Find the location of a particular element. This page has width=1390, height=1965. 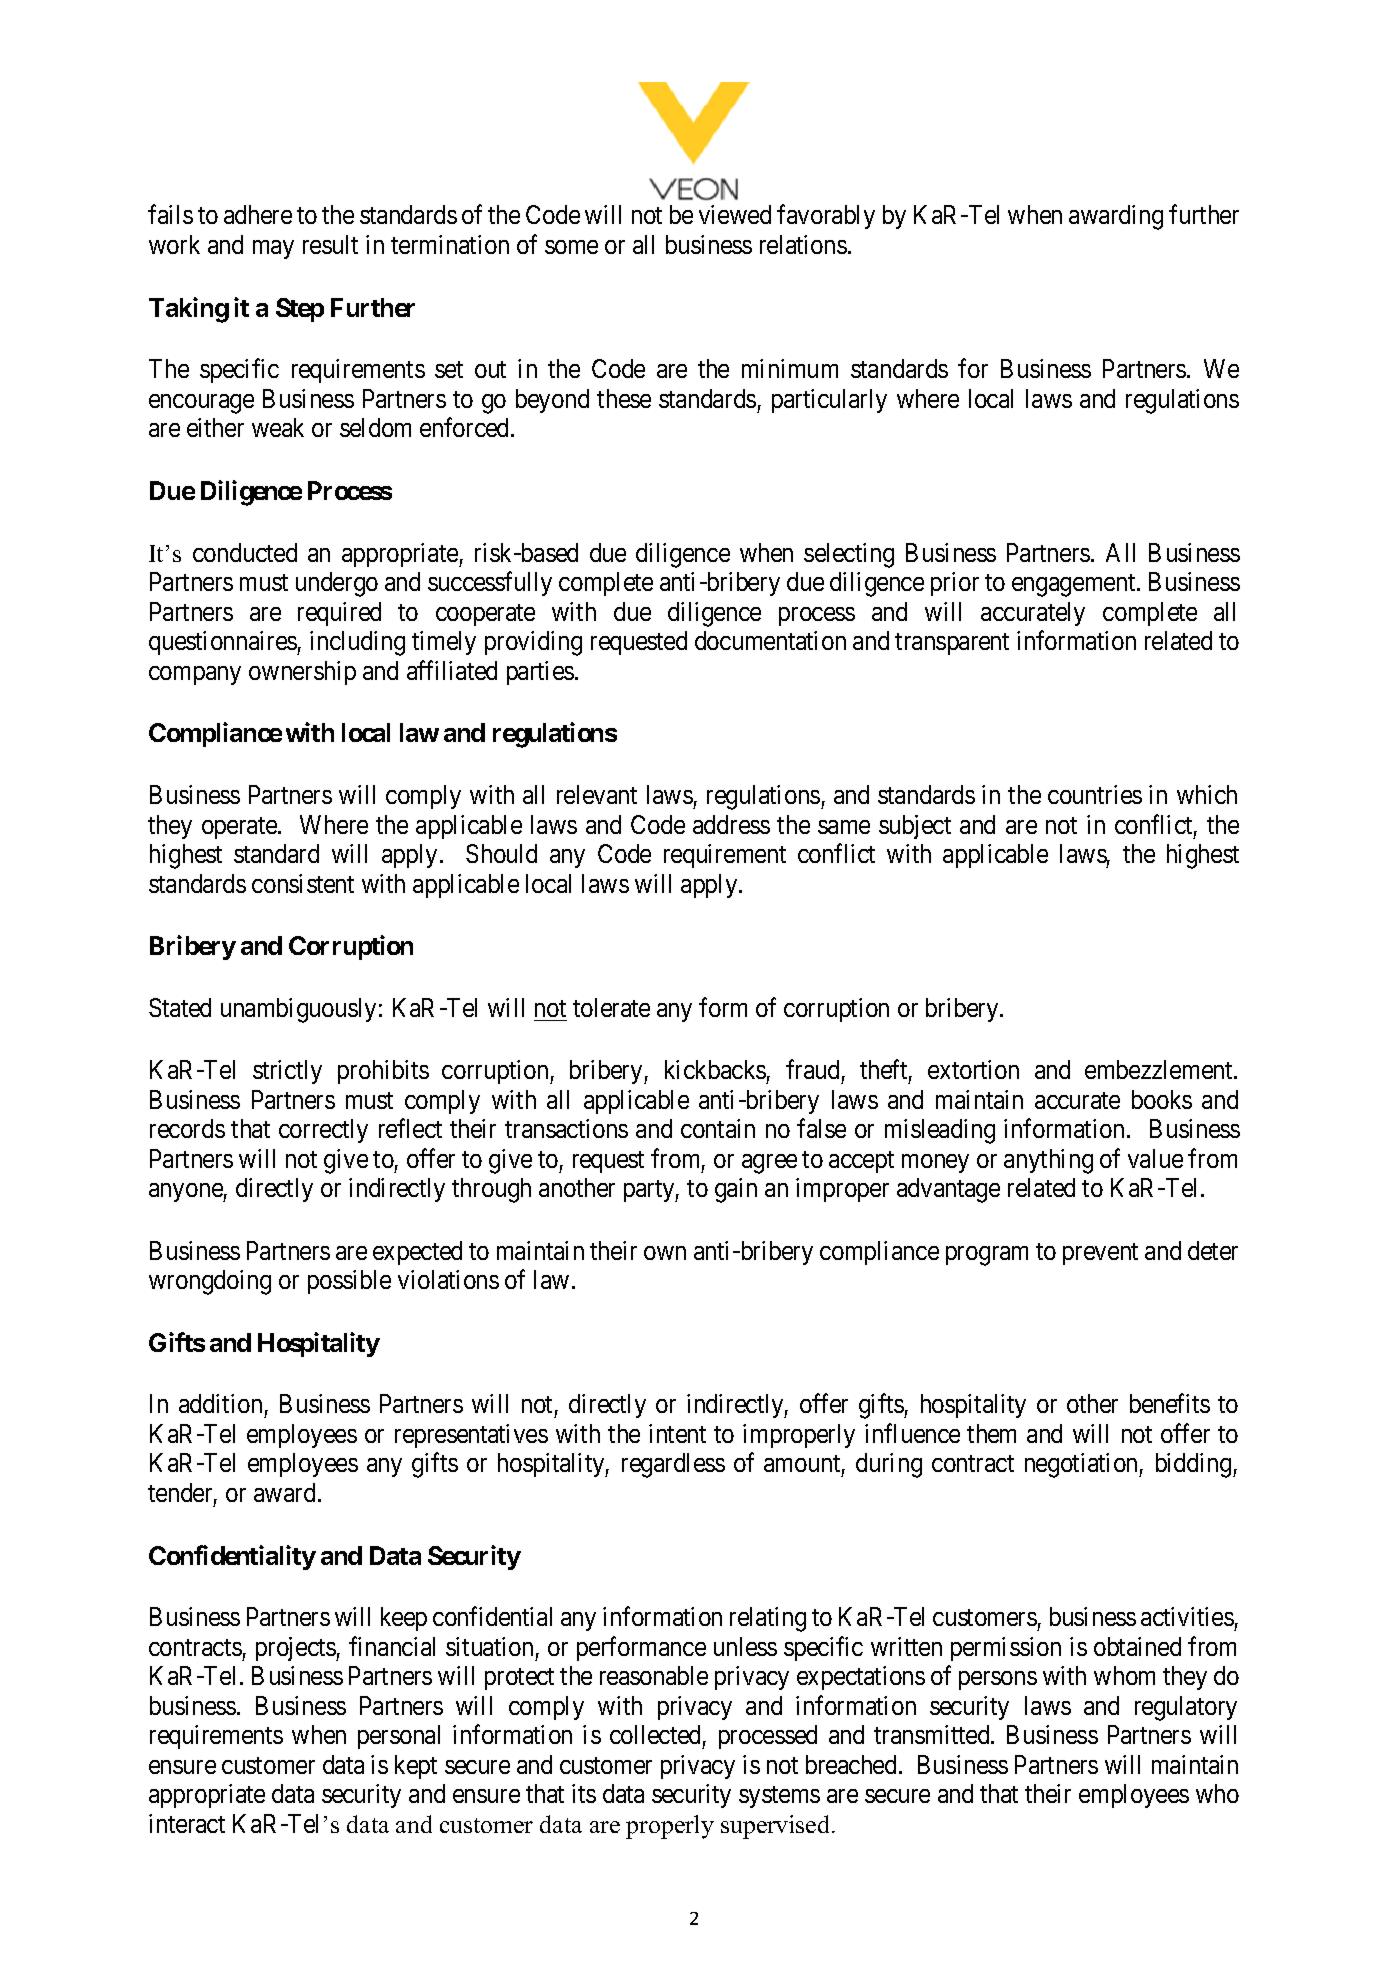

gain is located at coordinates (736, 1190).
